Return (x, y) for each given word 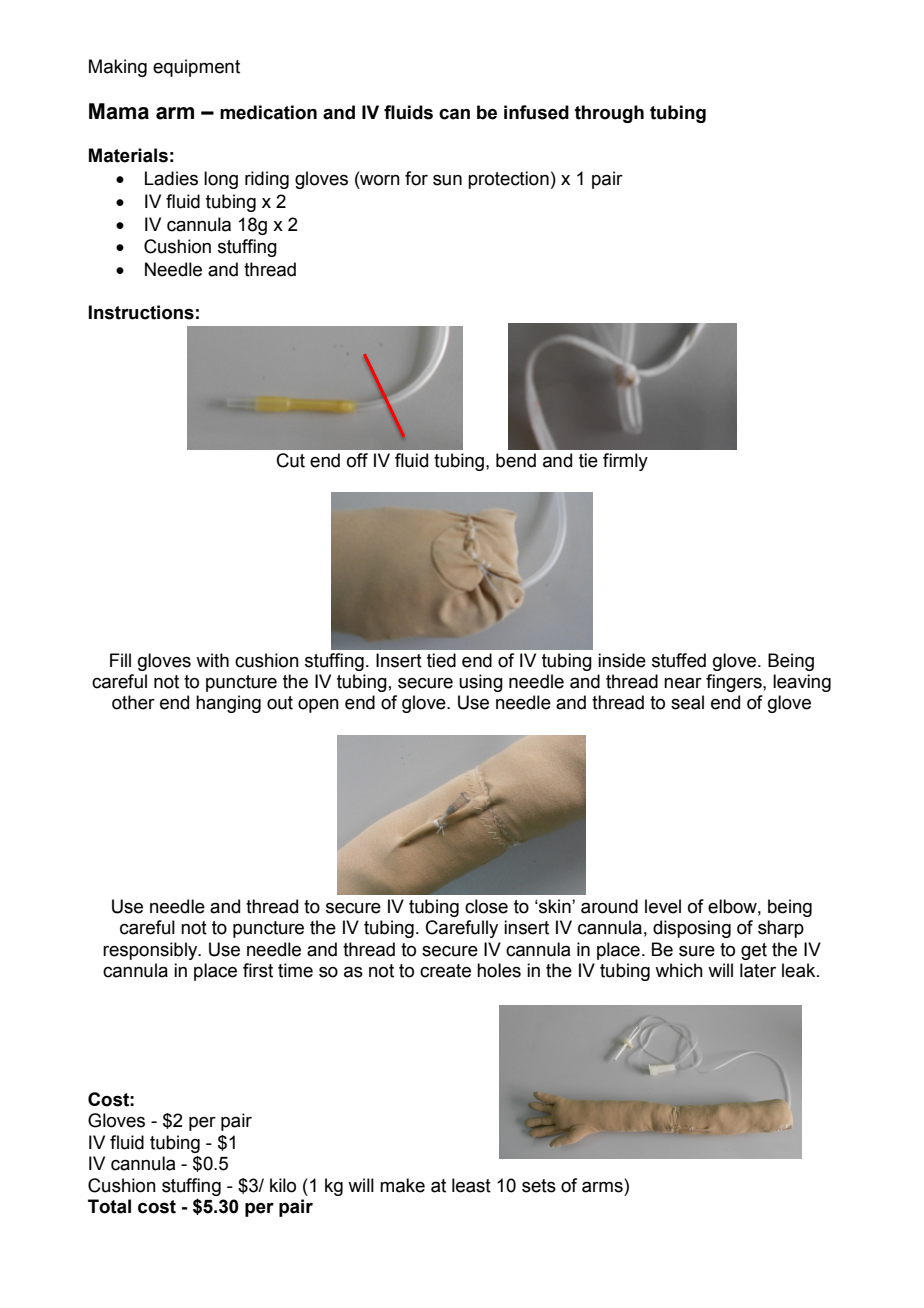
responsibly (151, 951)
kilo (283, 1185)
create (445, 971)
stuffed (679, 660)
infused (536, 112)
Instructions (141, 312)
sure (697, 951)
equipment (196, 68)
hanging (228, 704)
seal (687, 702)
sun (447, 180)
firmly (625, 462)
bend (516, 460)
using (481, 683)
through (609, 114)
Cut (291, 460)
